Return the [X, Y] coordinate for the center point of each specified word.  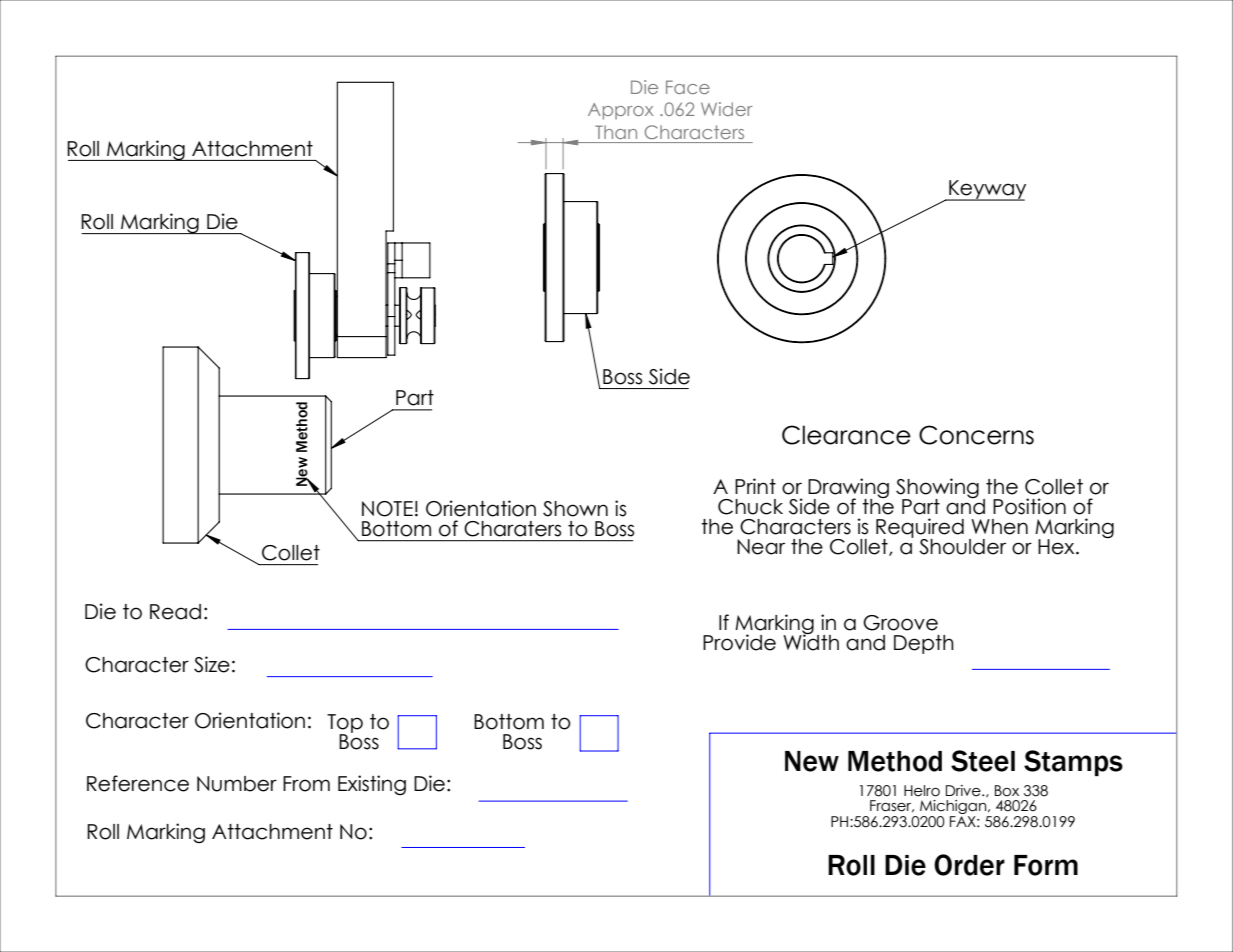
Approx [621, 111]
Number [237, 784]
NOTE [387, 509]
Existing [372, 785]
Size [212, 664]
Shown [575, 509]
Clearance [846, 435]
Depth [924, 644]
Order [969, 865]
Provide [739, 642]
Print [755, 486]
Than [616, 132]
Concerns [976, 435]
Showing [937, 489]
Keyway [986, 190]
